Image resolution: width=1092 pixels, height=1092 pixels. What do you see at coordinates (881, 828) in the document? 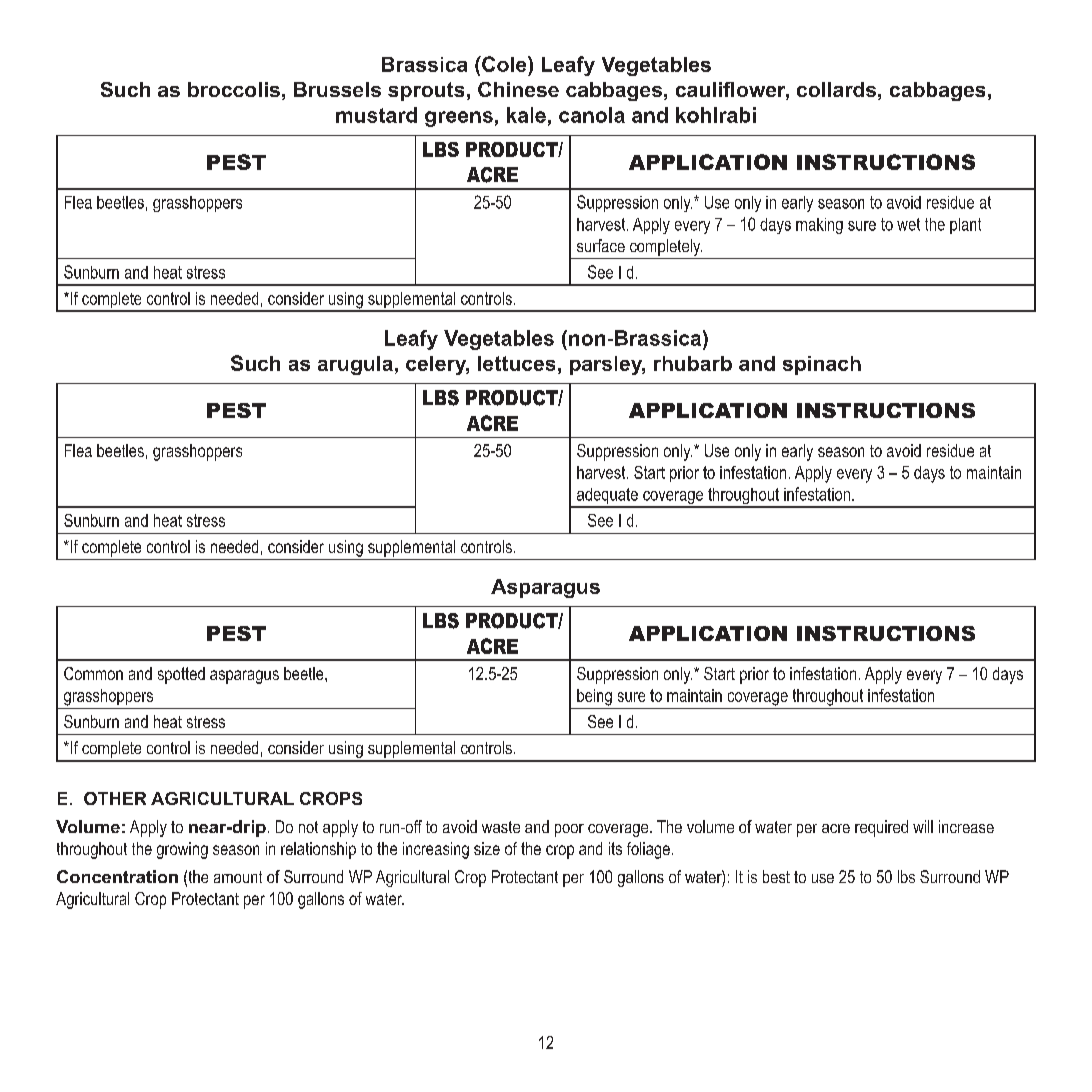
I see `required` at bounding box center [881, 828].
